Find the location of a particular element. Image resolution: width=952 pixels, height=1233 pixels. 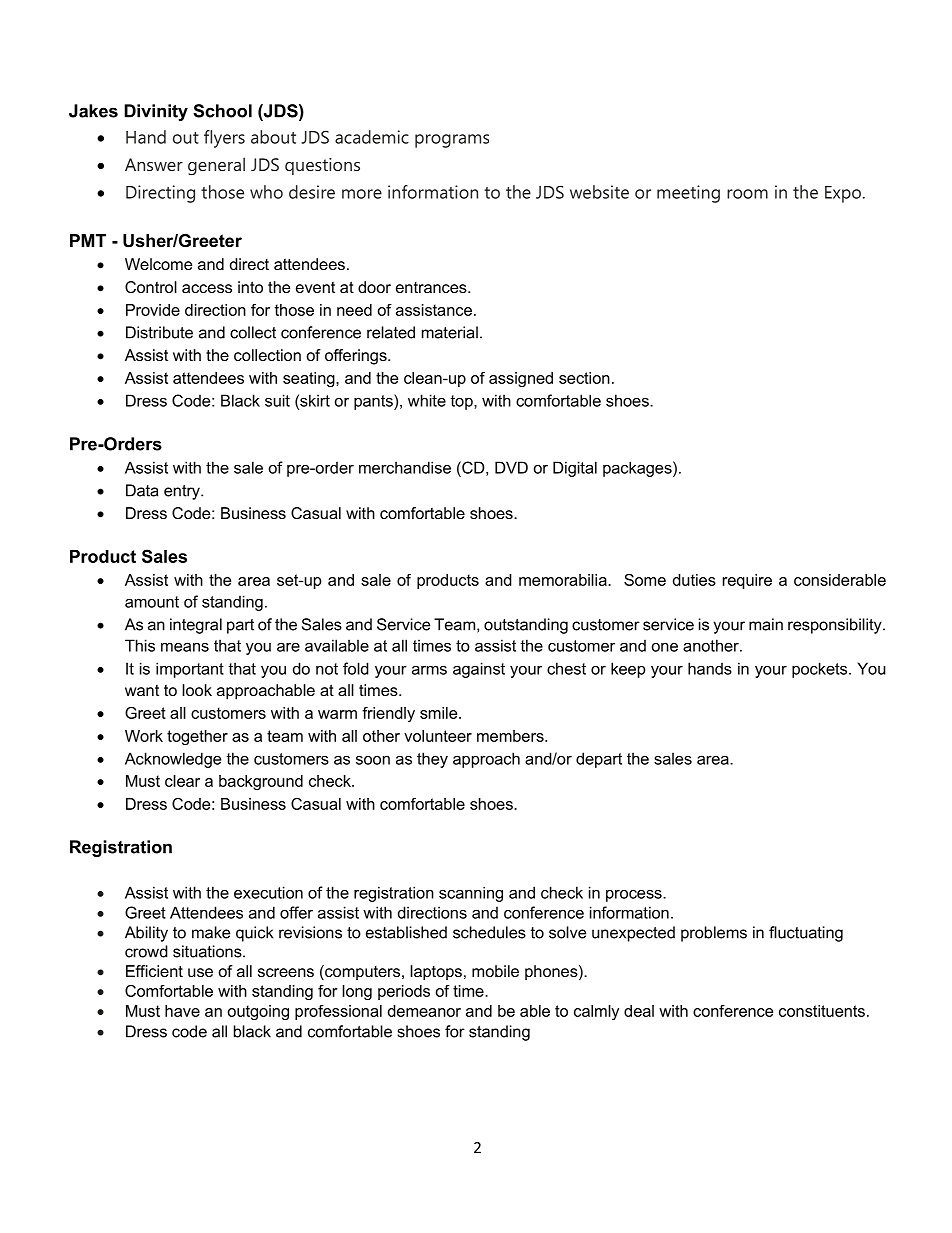

flyers is located at coordinates (224, 139).
